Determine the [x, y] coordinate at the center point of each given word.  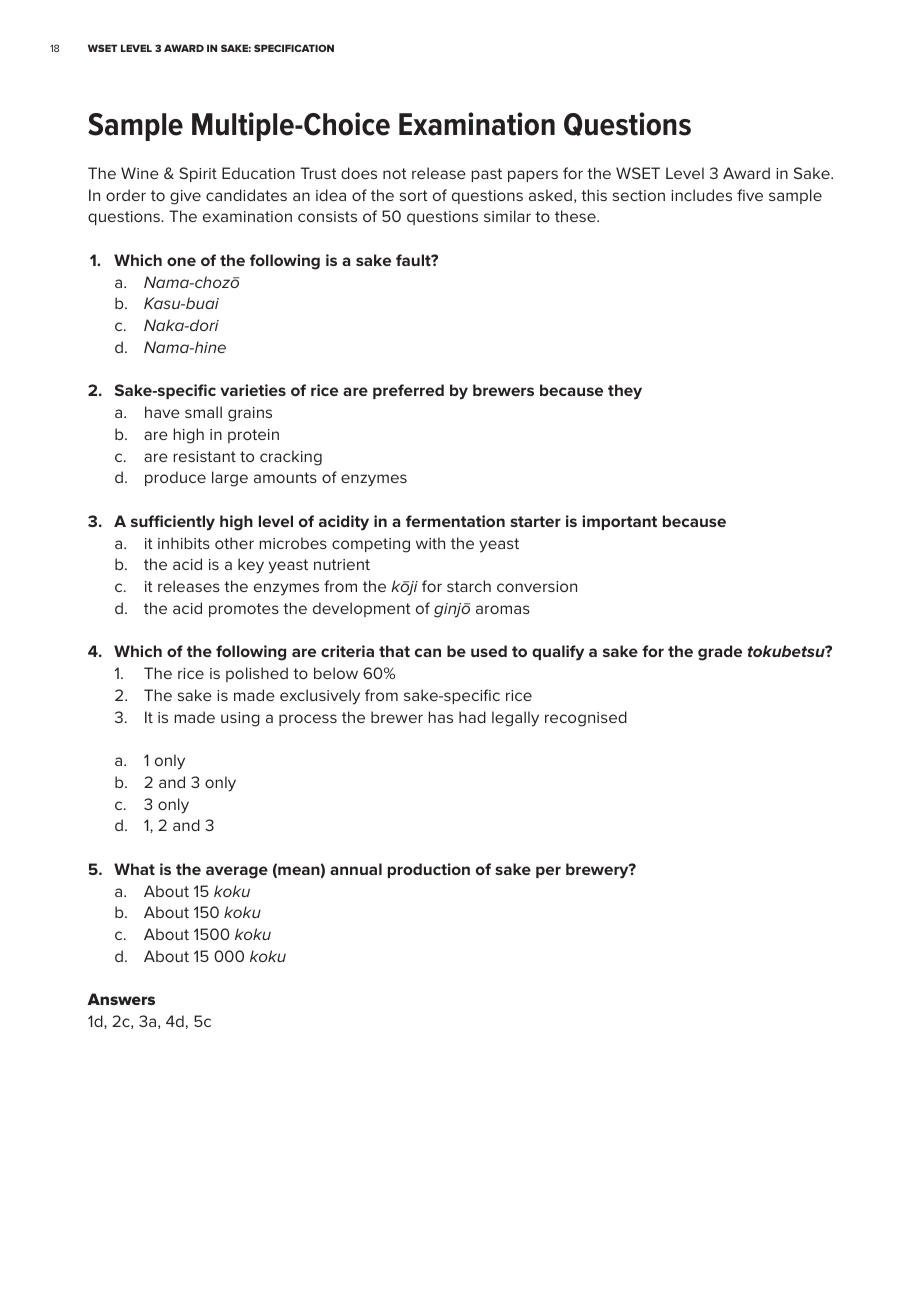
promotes [244, 610]
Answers [121, 999]
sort [414, 195]
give [185, 197]
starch [469, 586]
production [429, 870]
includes [701, 195]
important [619, 522]
